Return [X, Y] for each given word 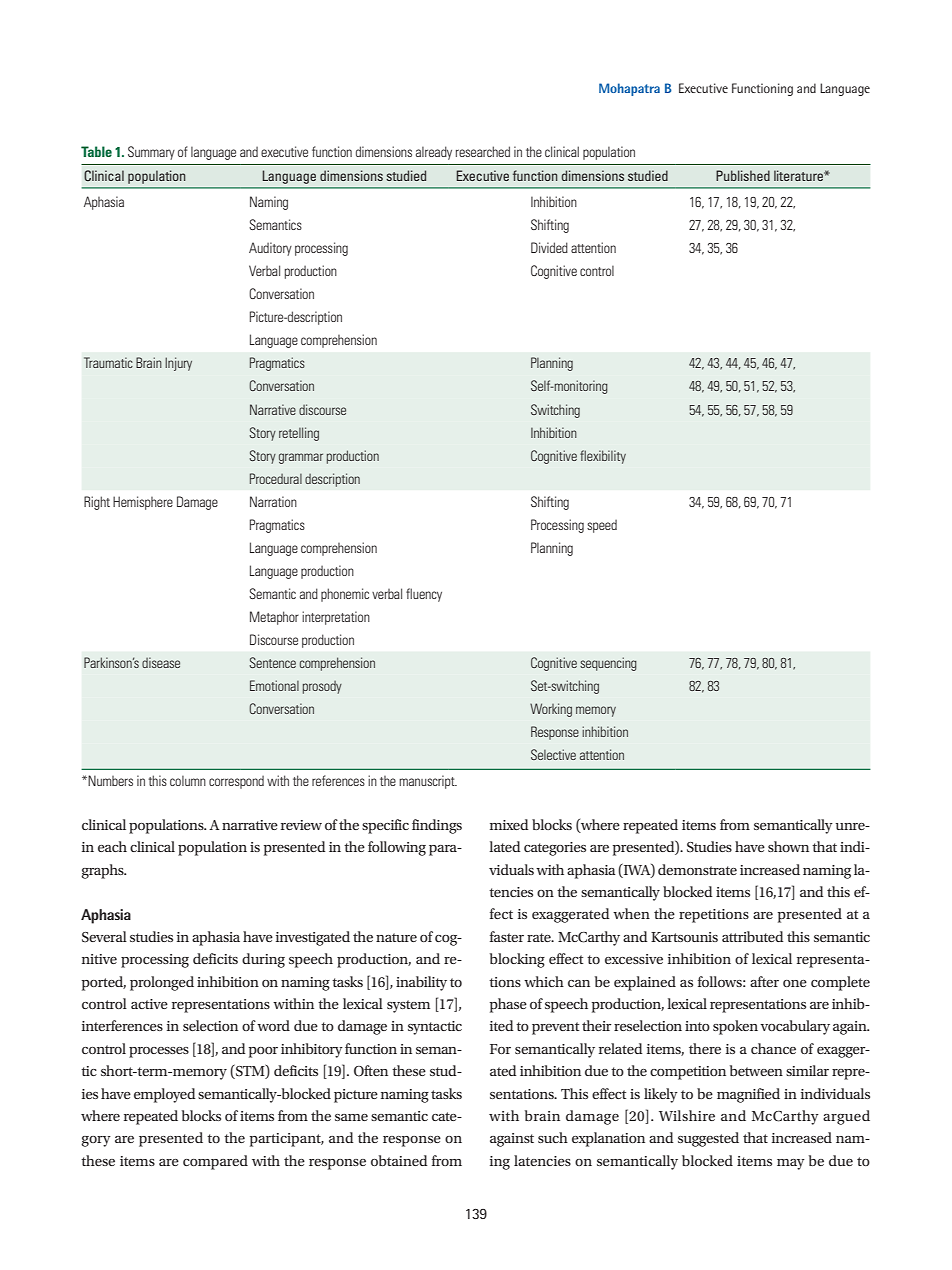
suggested [708, 1139]
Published [743, 175]
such [553, 1137]
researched [483, 151]
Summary [151, 153]
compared [215, 1162]
